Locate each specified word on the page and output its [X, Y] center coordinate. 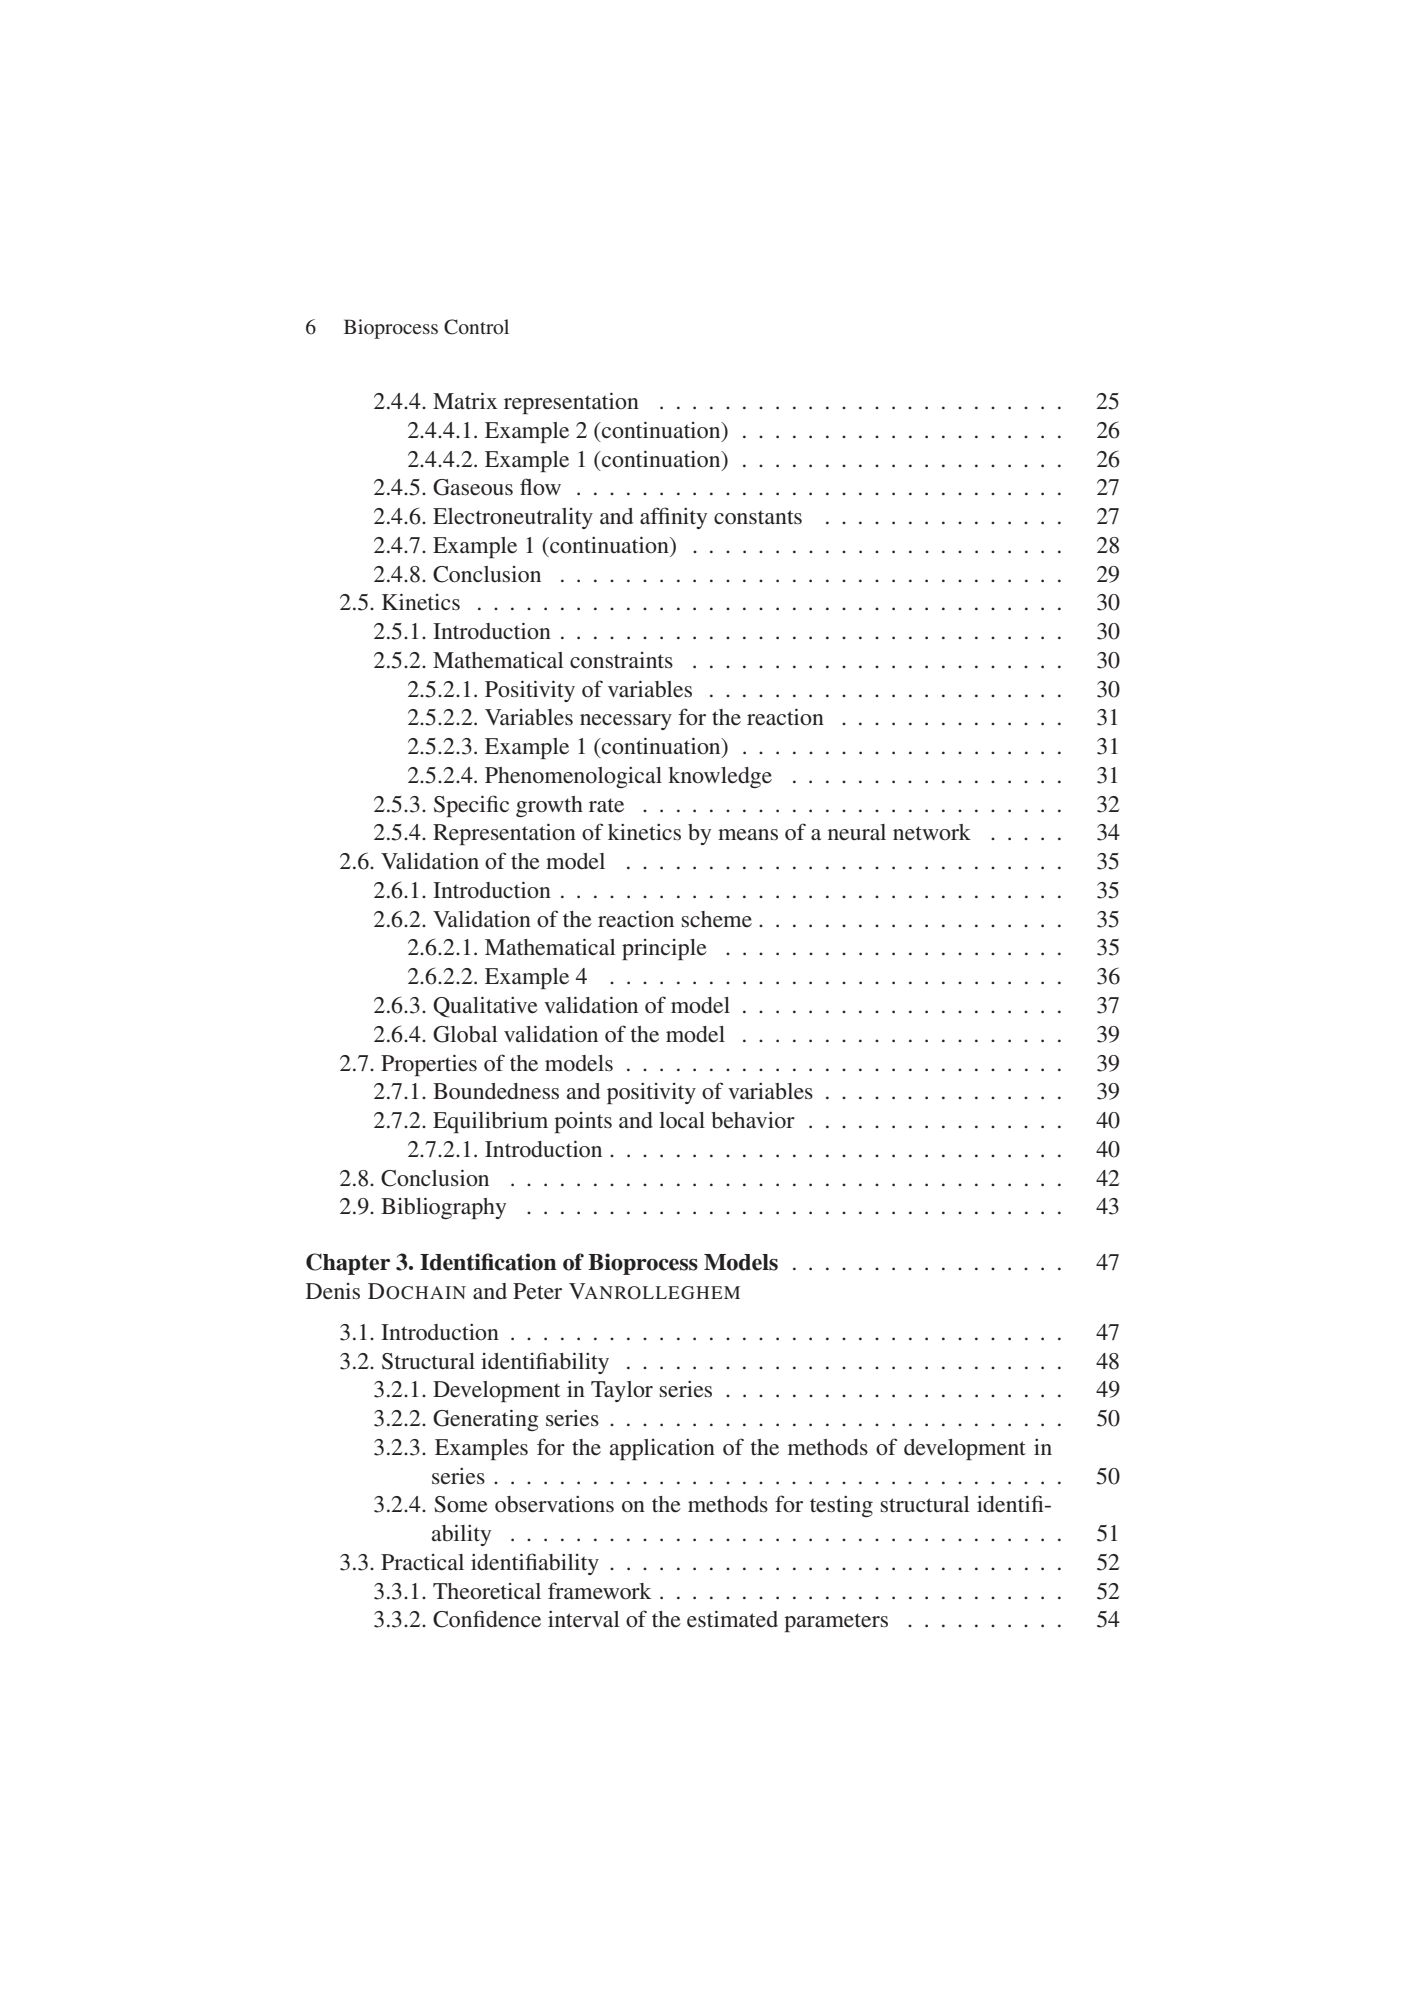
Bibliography [443, 1208]
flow [540, 486]
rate [606, 805]
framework [599, 1591]
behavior [753, 1120]
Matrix [465, 401]
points [583, 1122]
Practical [422, 1562]
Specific [471, 806]
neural [857, 832]
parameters [836, 1622]
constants [758, 517]
